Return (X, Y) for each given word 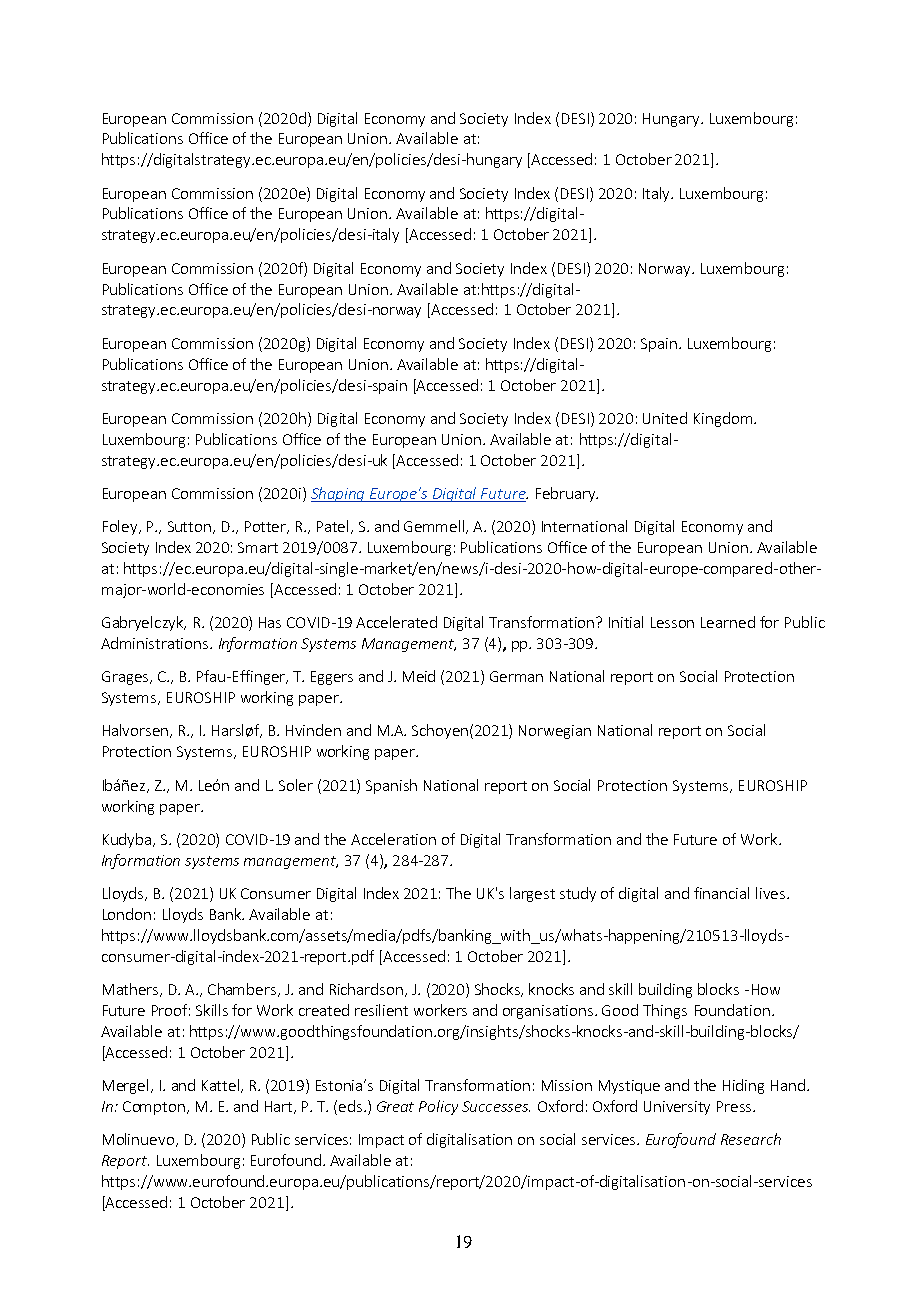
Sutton (189, 526)
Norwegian (555, 732)
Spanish (391, 786)
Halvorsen (137, 731)
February (566, 494)
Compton (154, 1108)
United (665, 418)
